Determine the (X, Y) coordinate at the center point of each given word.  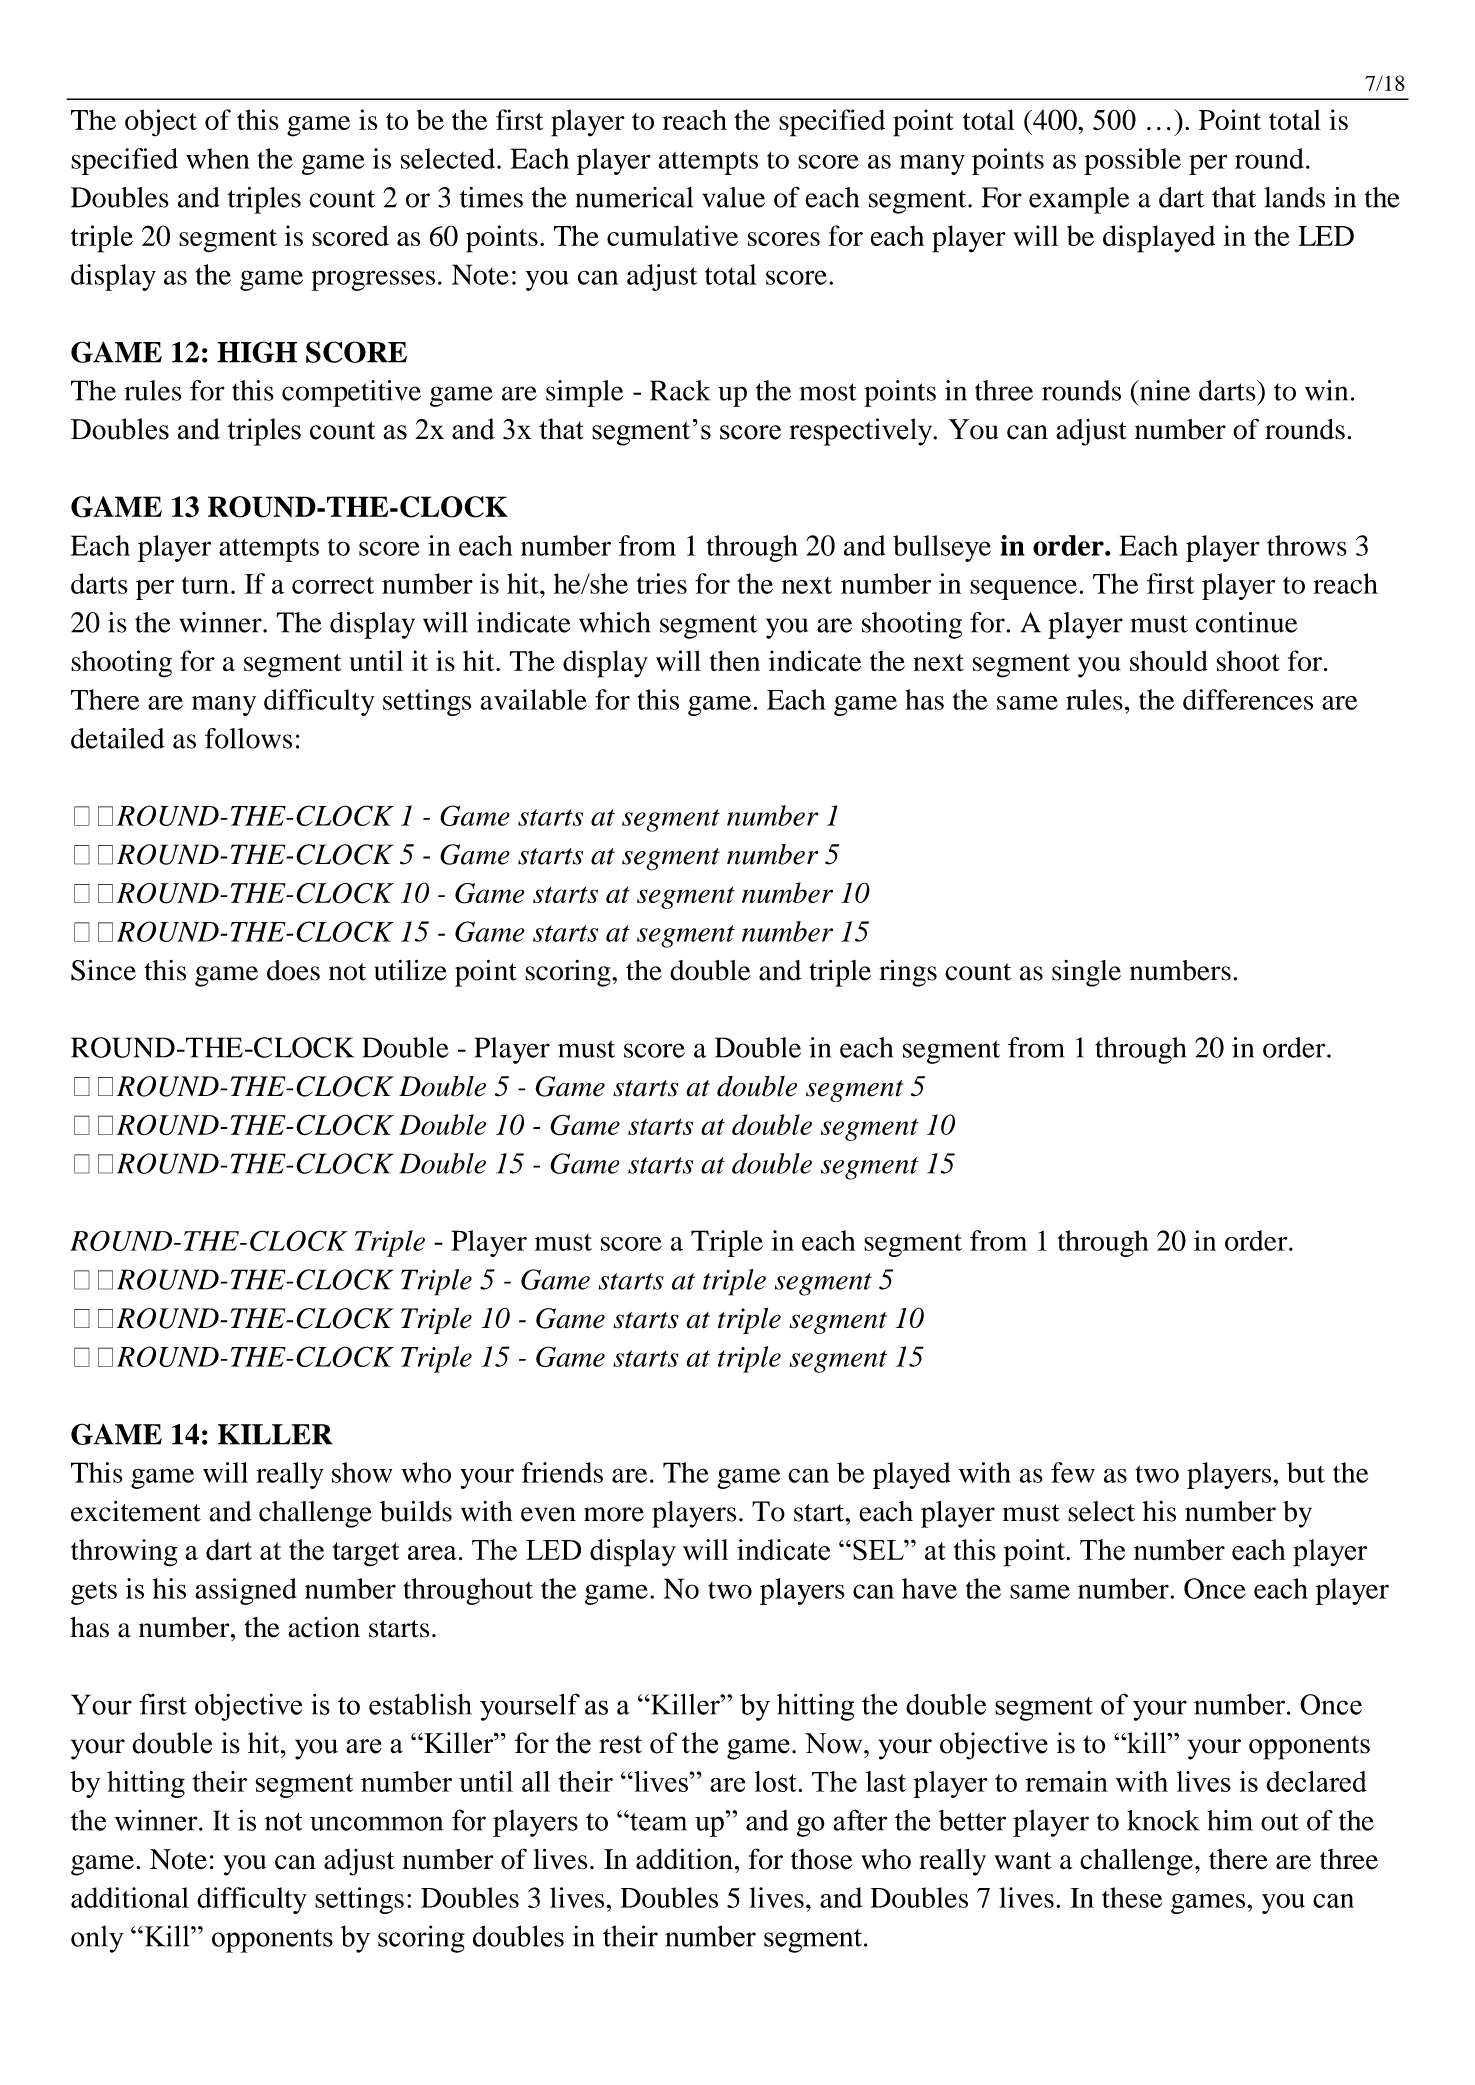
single (1086, 973)
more (614, 1514)
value (733, 197)
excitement (136, 1511)
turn (205, 585)
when (218, 158)
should (1169, 661)
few (1073, 1472)
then (735, 660)
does (293, 970)
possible (1132, 161)
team (657, 1822)
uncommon (376, 1823)
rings (908, 973)
